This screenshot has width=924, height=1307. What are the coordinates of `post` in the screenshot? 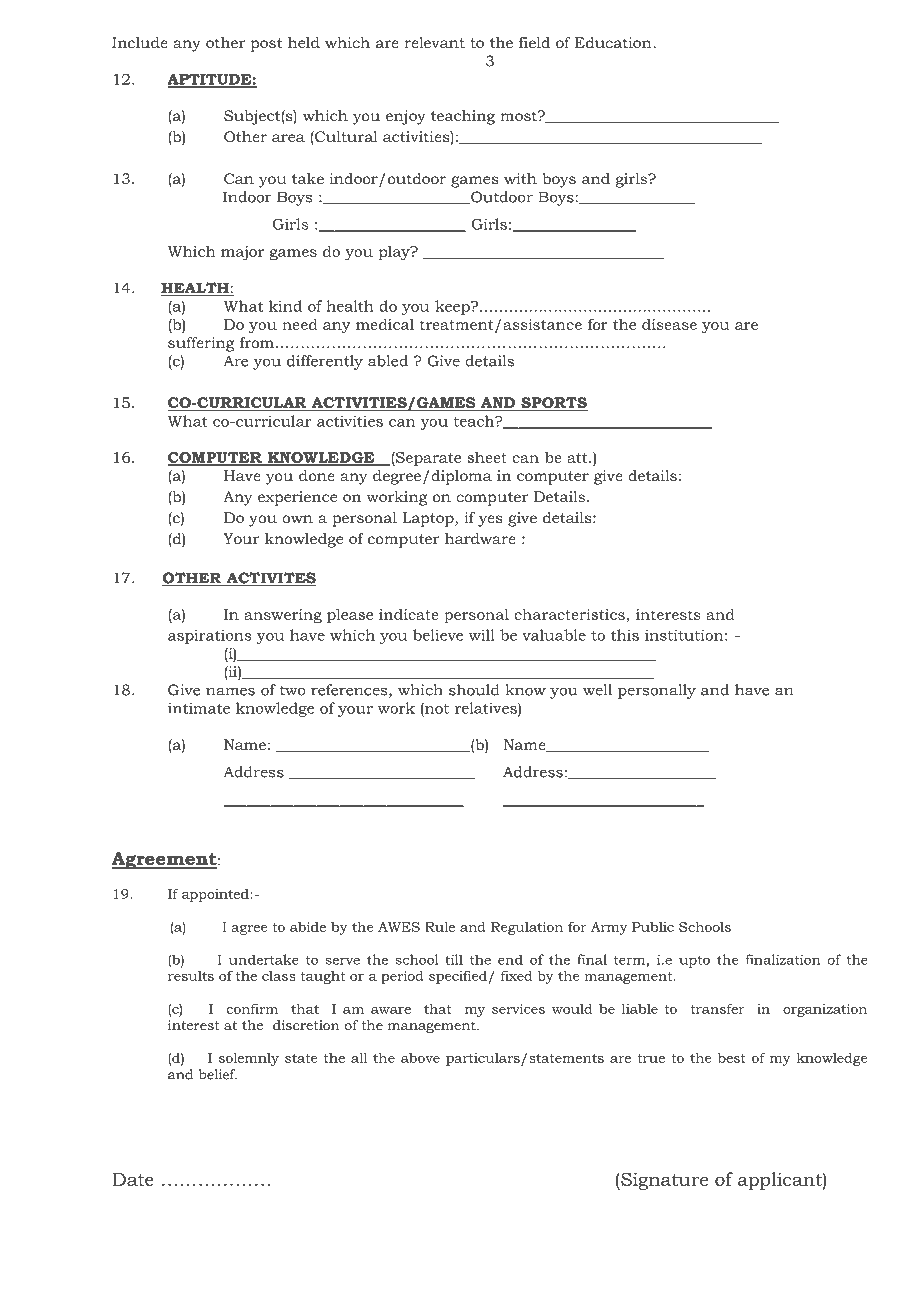 It's located at (267, 45).
